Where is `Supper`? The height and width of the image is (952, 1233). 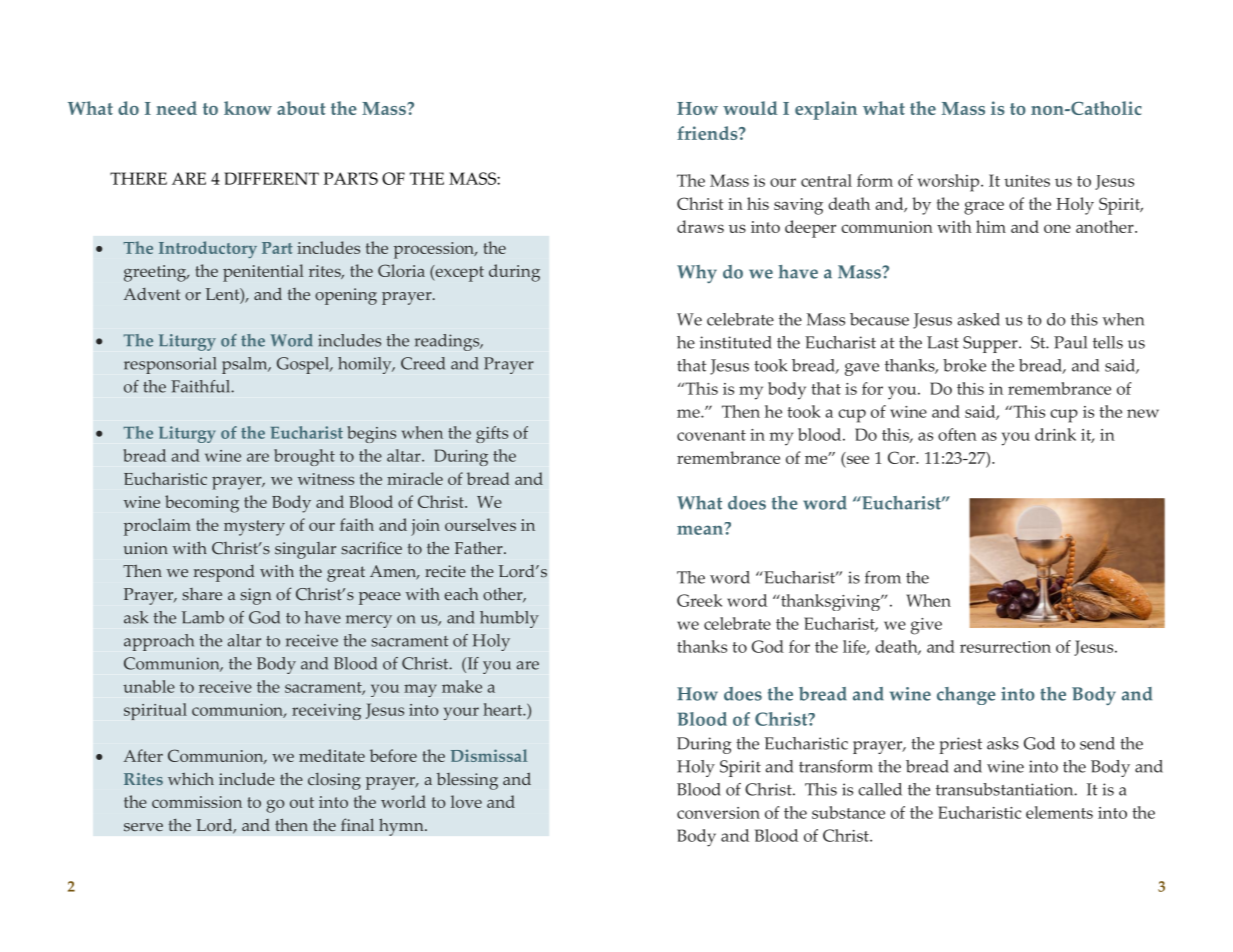
Supper is located at coordinates (991, 344).
